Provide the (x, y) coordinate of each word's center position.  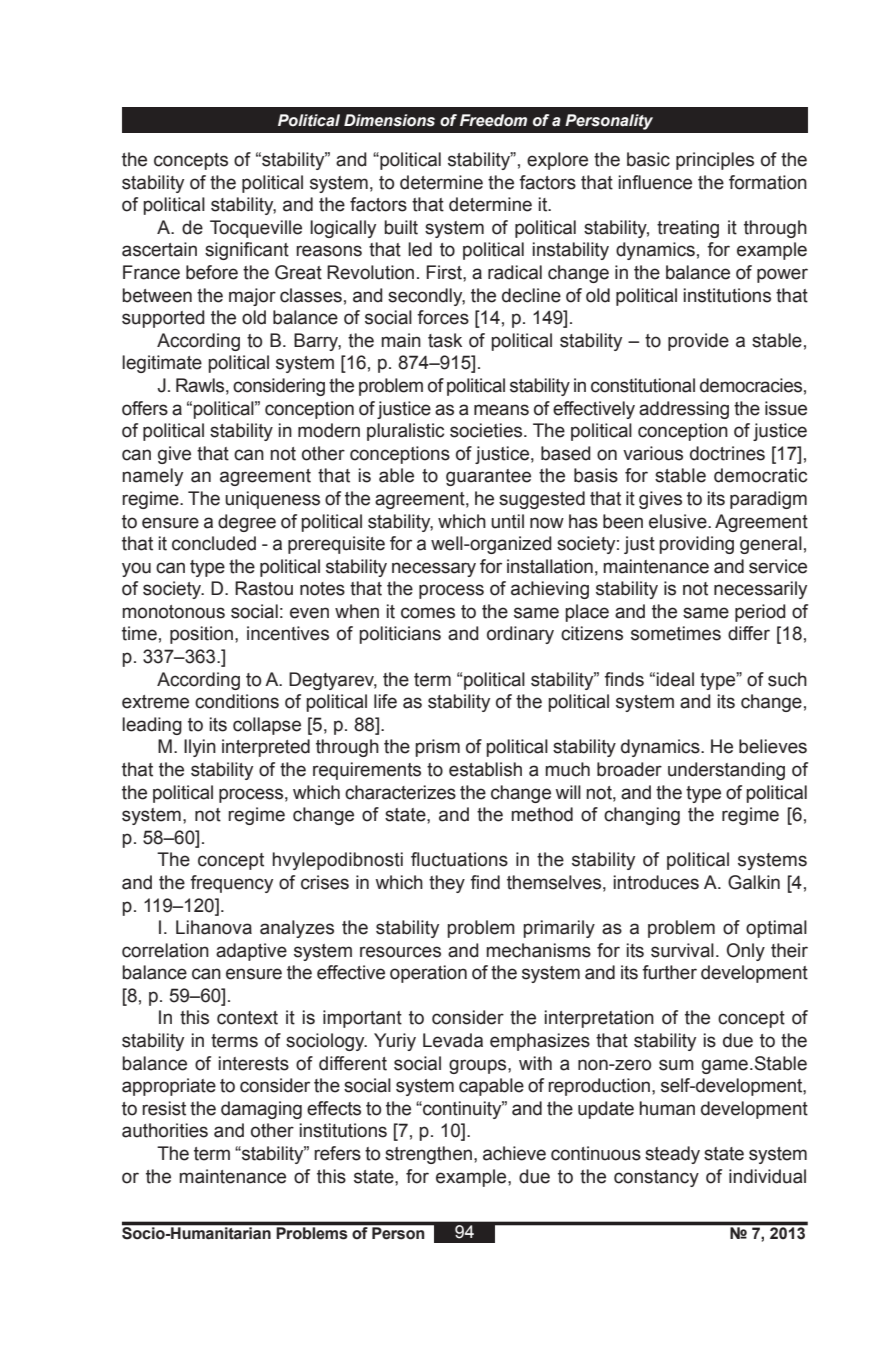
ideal (675, 679)
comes (428, 613)
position (201, 635)
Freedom (493, 120)
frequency (231, 884)
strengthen (428, 1155)
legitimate (162, 364)
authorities (165, 1130)
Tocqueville (256, 229)
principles (715, 161)
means (501, 410)
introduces (656, 882)
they (447, 884)
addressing (684, 410)
